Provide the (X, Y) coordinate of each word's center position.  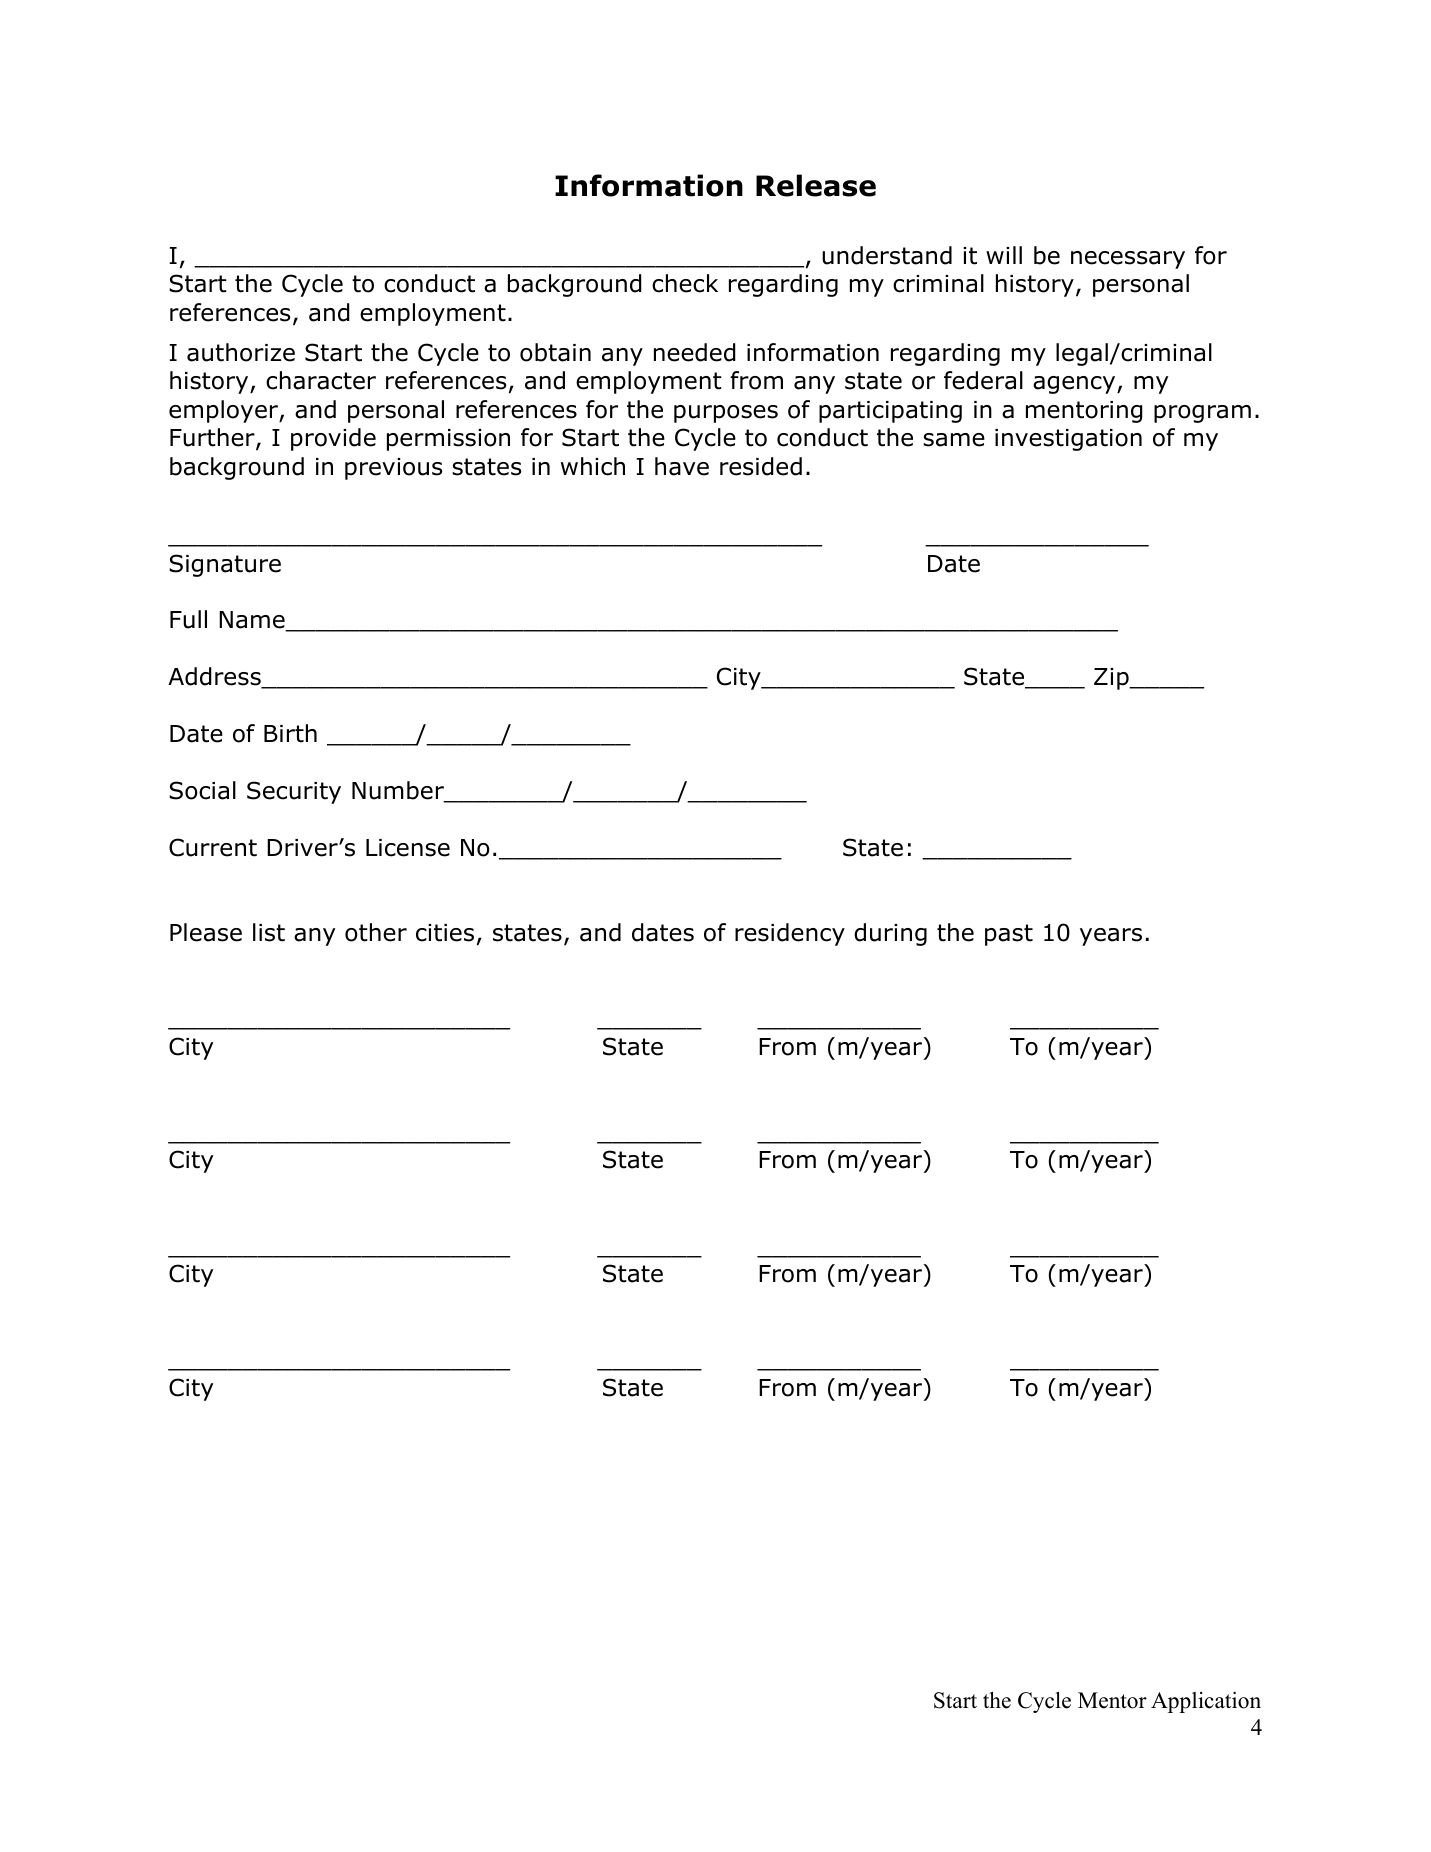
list (269, 932)
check (685, 283)
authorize (241, 352)
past (1009, 935)
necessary (1128, 260)
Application (1206, 1702)
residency (790, 934)
